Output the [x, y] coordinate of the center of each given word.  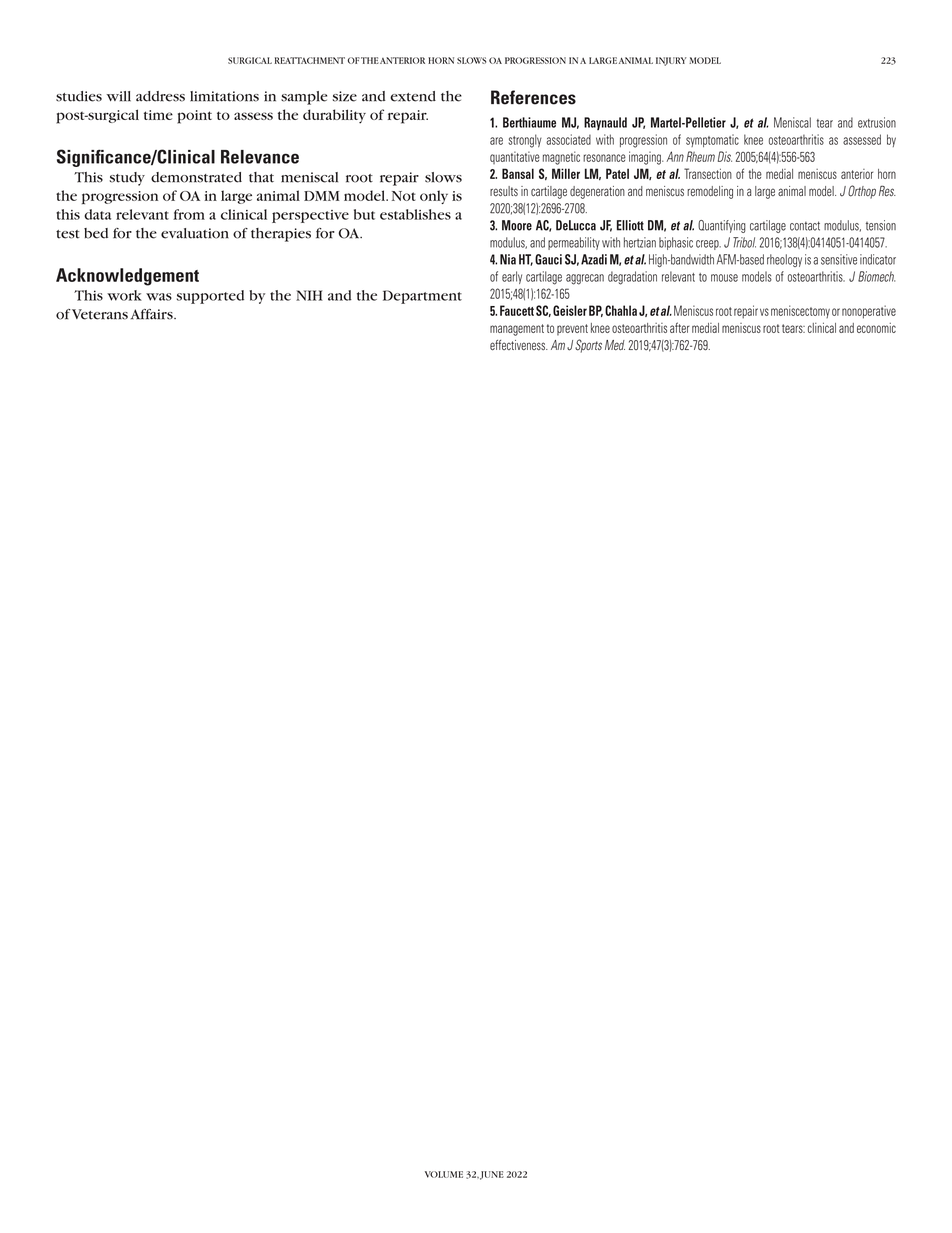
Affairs [153, 314]
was [159, 297]
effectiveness [518, 345]
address [160, 96]
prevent [572, 330]
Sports [588, 346]
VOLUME [444, 1174]
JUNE [492, 1175]
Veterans [99, 314]
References [533, 97]
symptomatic [712, 140]
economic [876, 328]
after [680, 327]
